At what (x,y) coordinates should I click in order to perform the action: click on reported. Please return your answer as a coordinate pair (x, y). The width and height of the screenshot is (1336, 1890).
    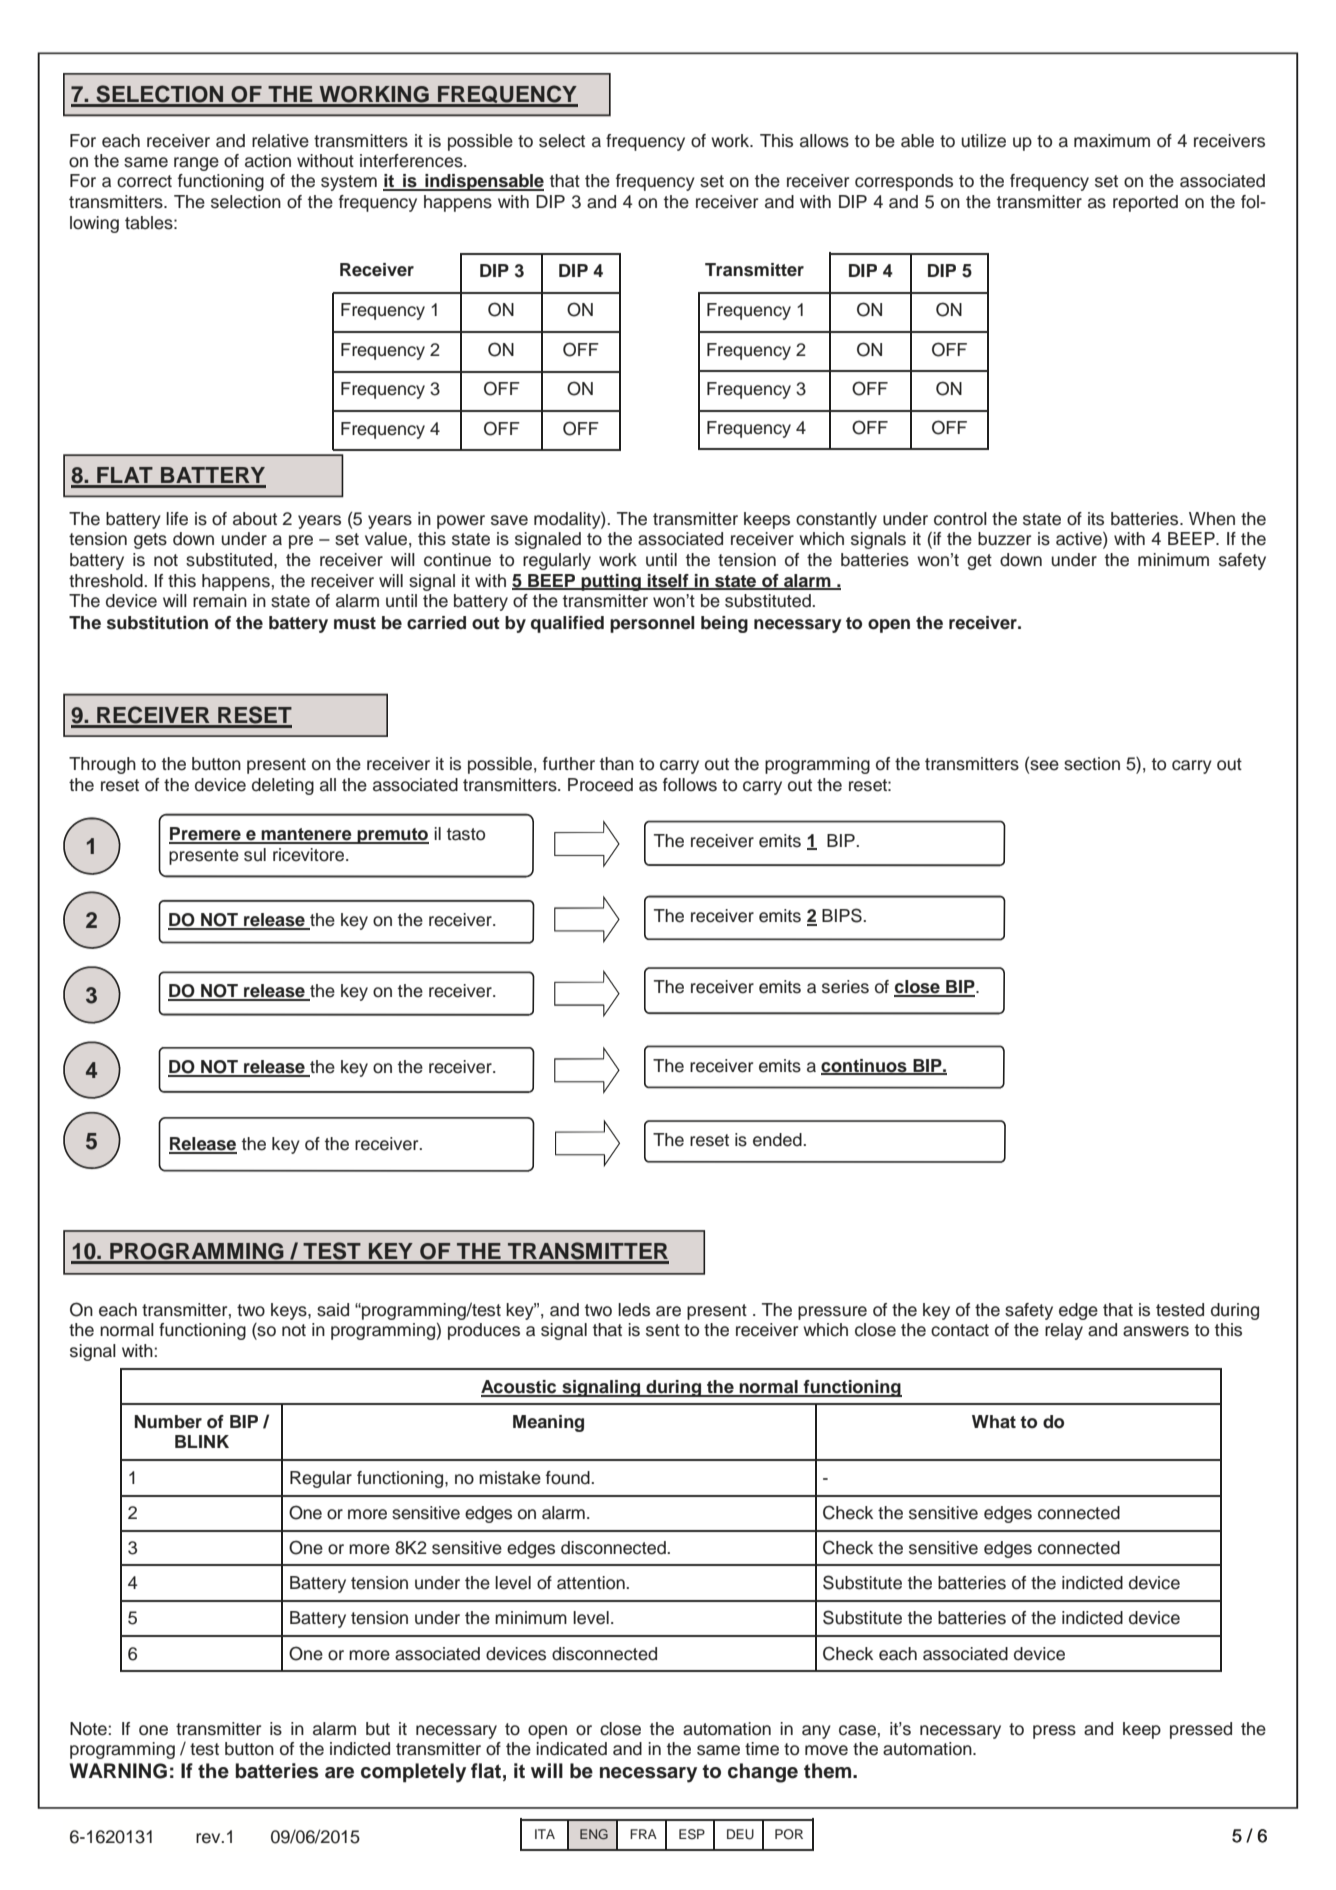
    Looking at the image, I should click on (1145, 203).
